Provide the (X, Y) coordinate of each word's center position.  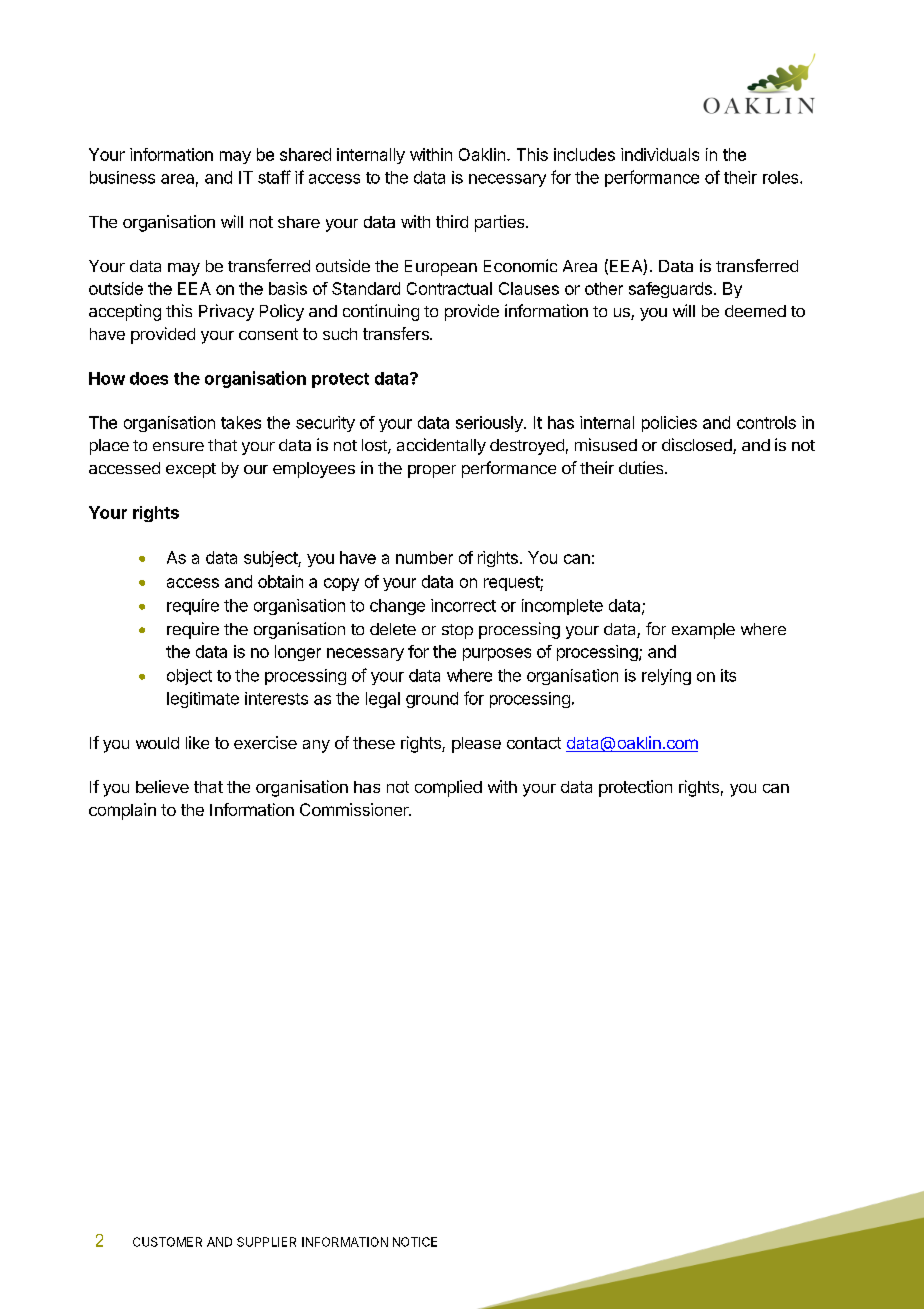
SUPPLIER (266, 1242)
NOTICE (415, 1242)
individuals (660, 154)
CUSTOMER (167, 1242)
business (122, 177)
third (452, 221)
